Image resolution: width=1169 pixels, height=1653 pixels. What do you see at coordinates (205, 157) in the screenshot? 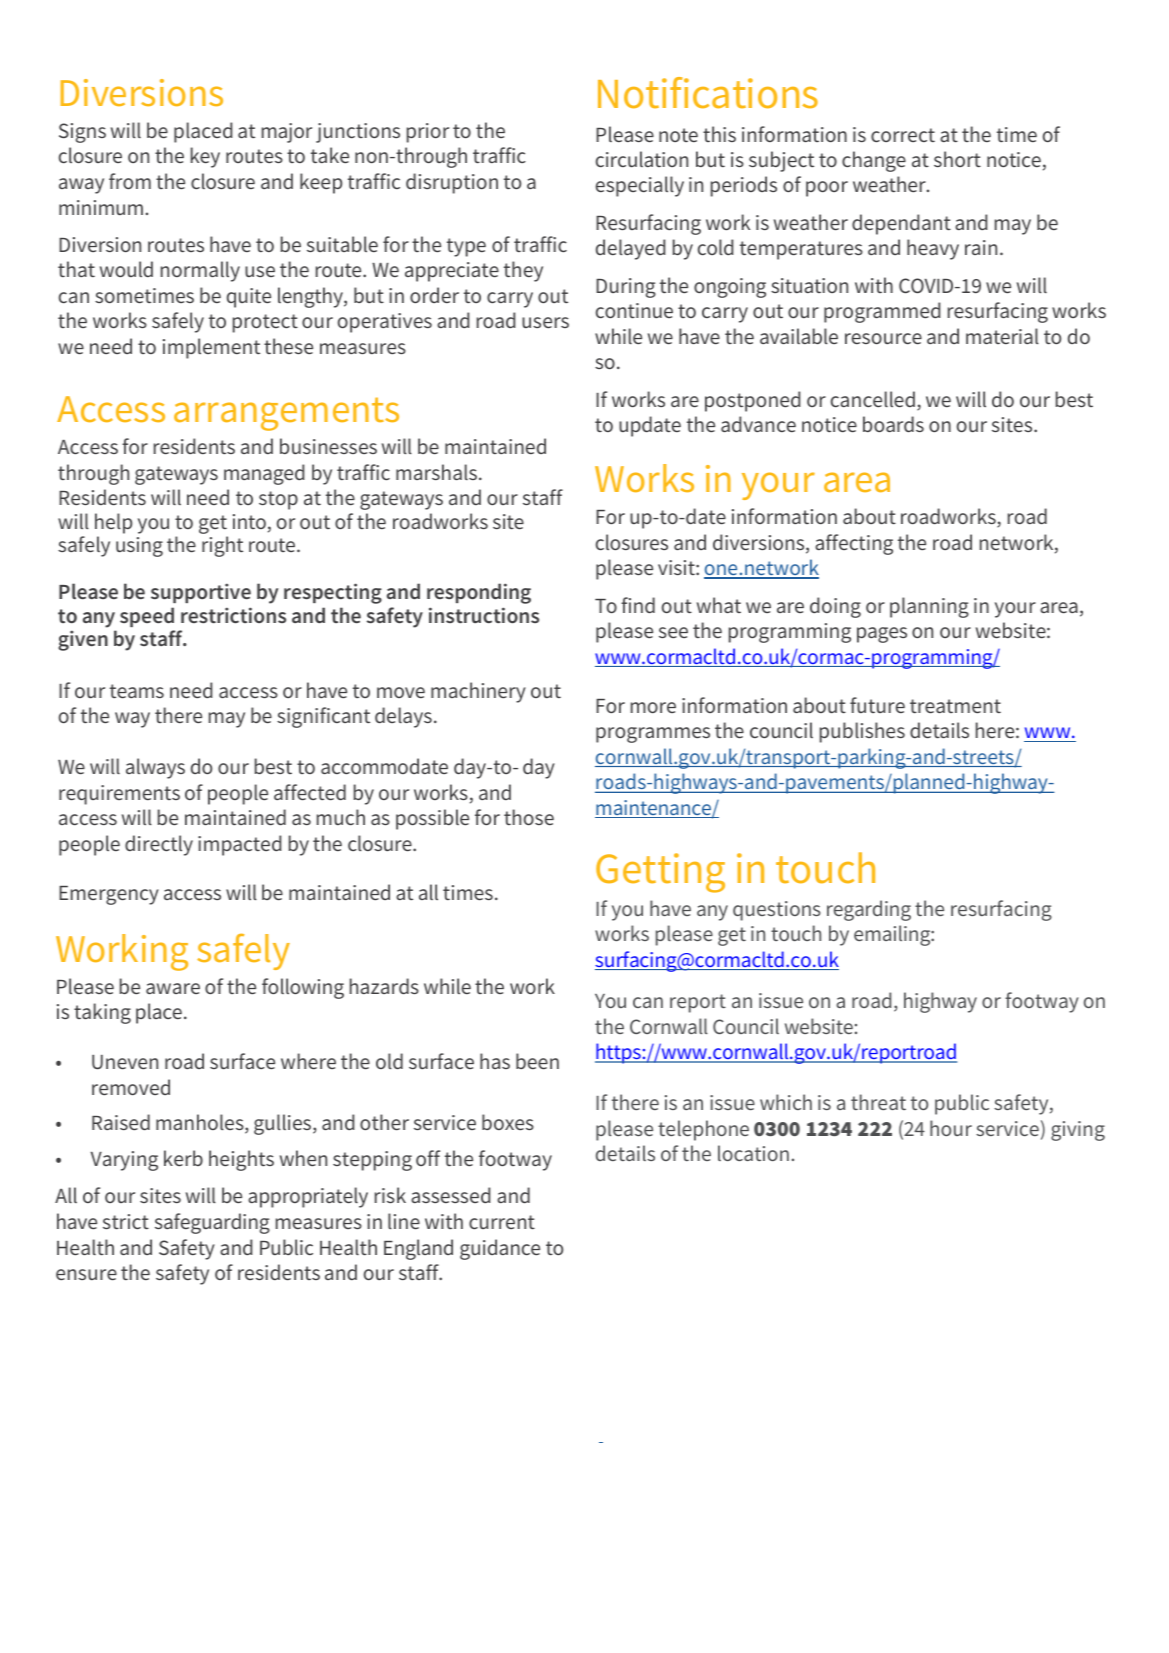
I see `key` at bounding box center [205, 157].
